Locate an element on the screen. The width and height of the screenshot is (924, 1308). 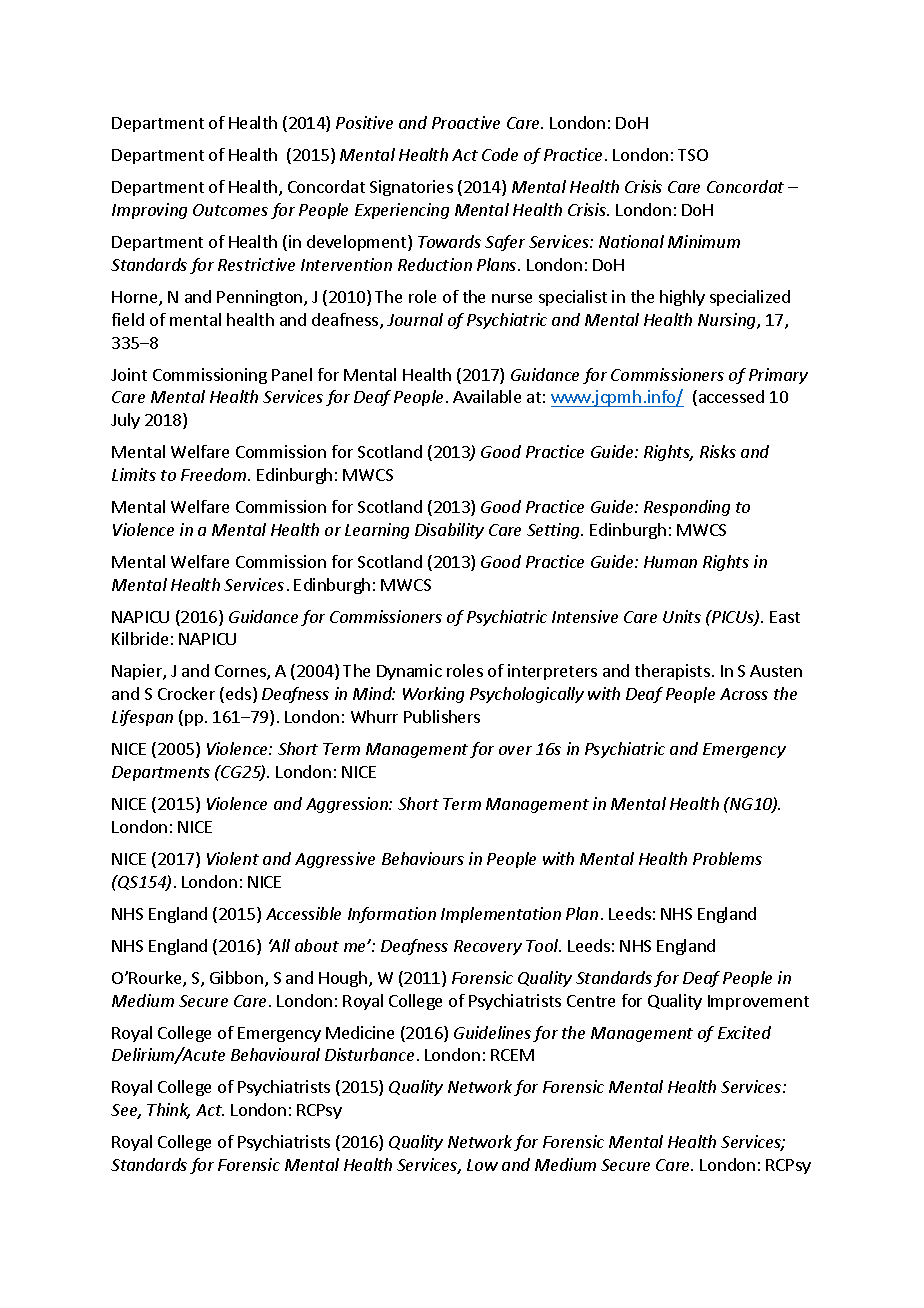
Think is located at coordinates (168, 1111).
